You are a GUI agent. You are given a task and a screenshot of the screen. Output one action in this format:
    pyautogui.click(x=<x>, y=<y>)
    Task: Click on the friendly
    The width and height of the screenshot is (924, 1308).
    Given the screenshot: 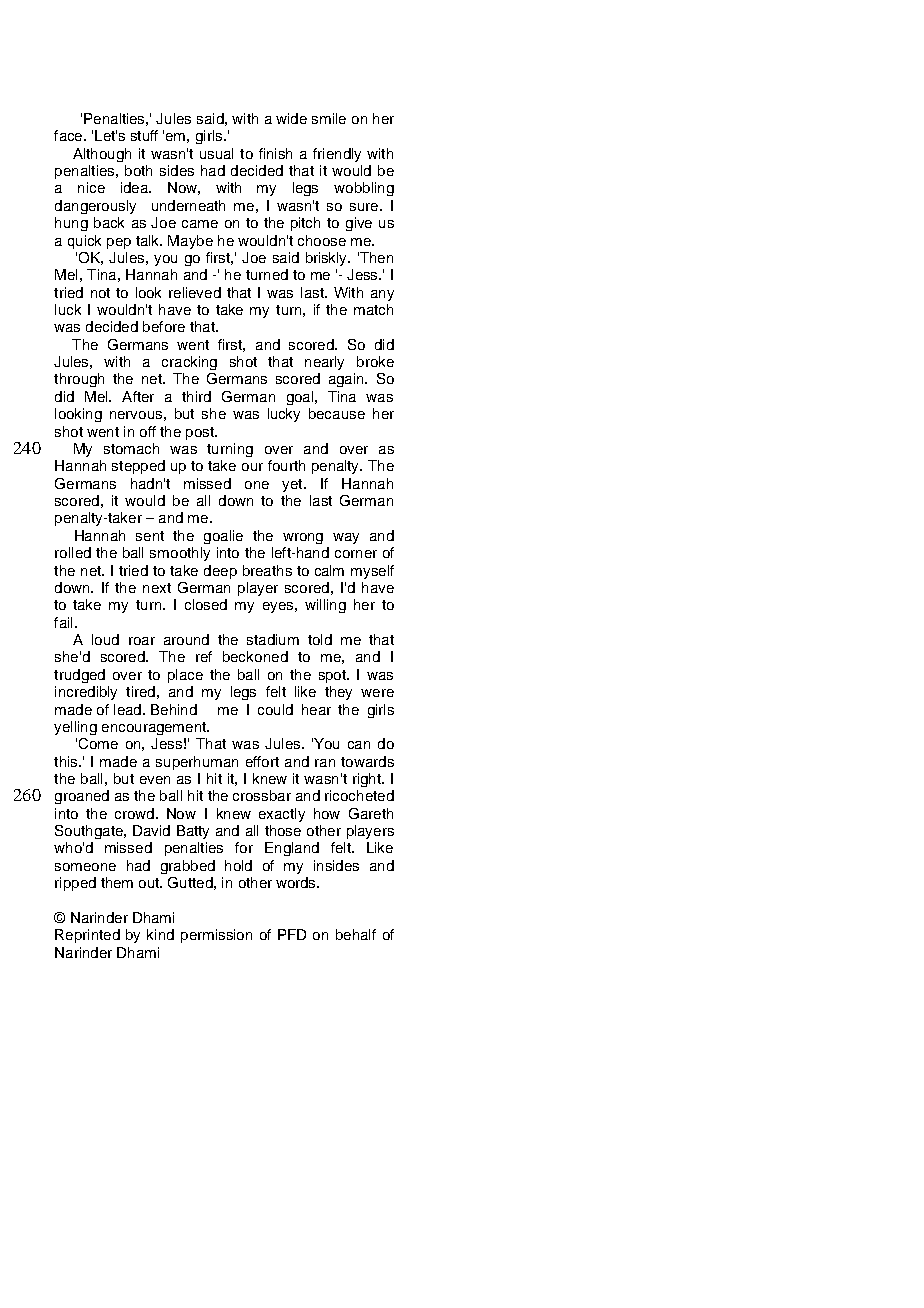 What is the action you would take?
    pyautogui.click(x=337, y=155)
